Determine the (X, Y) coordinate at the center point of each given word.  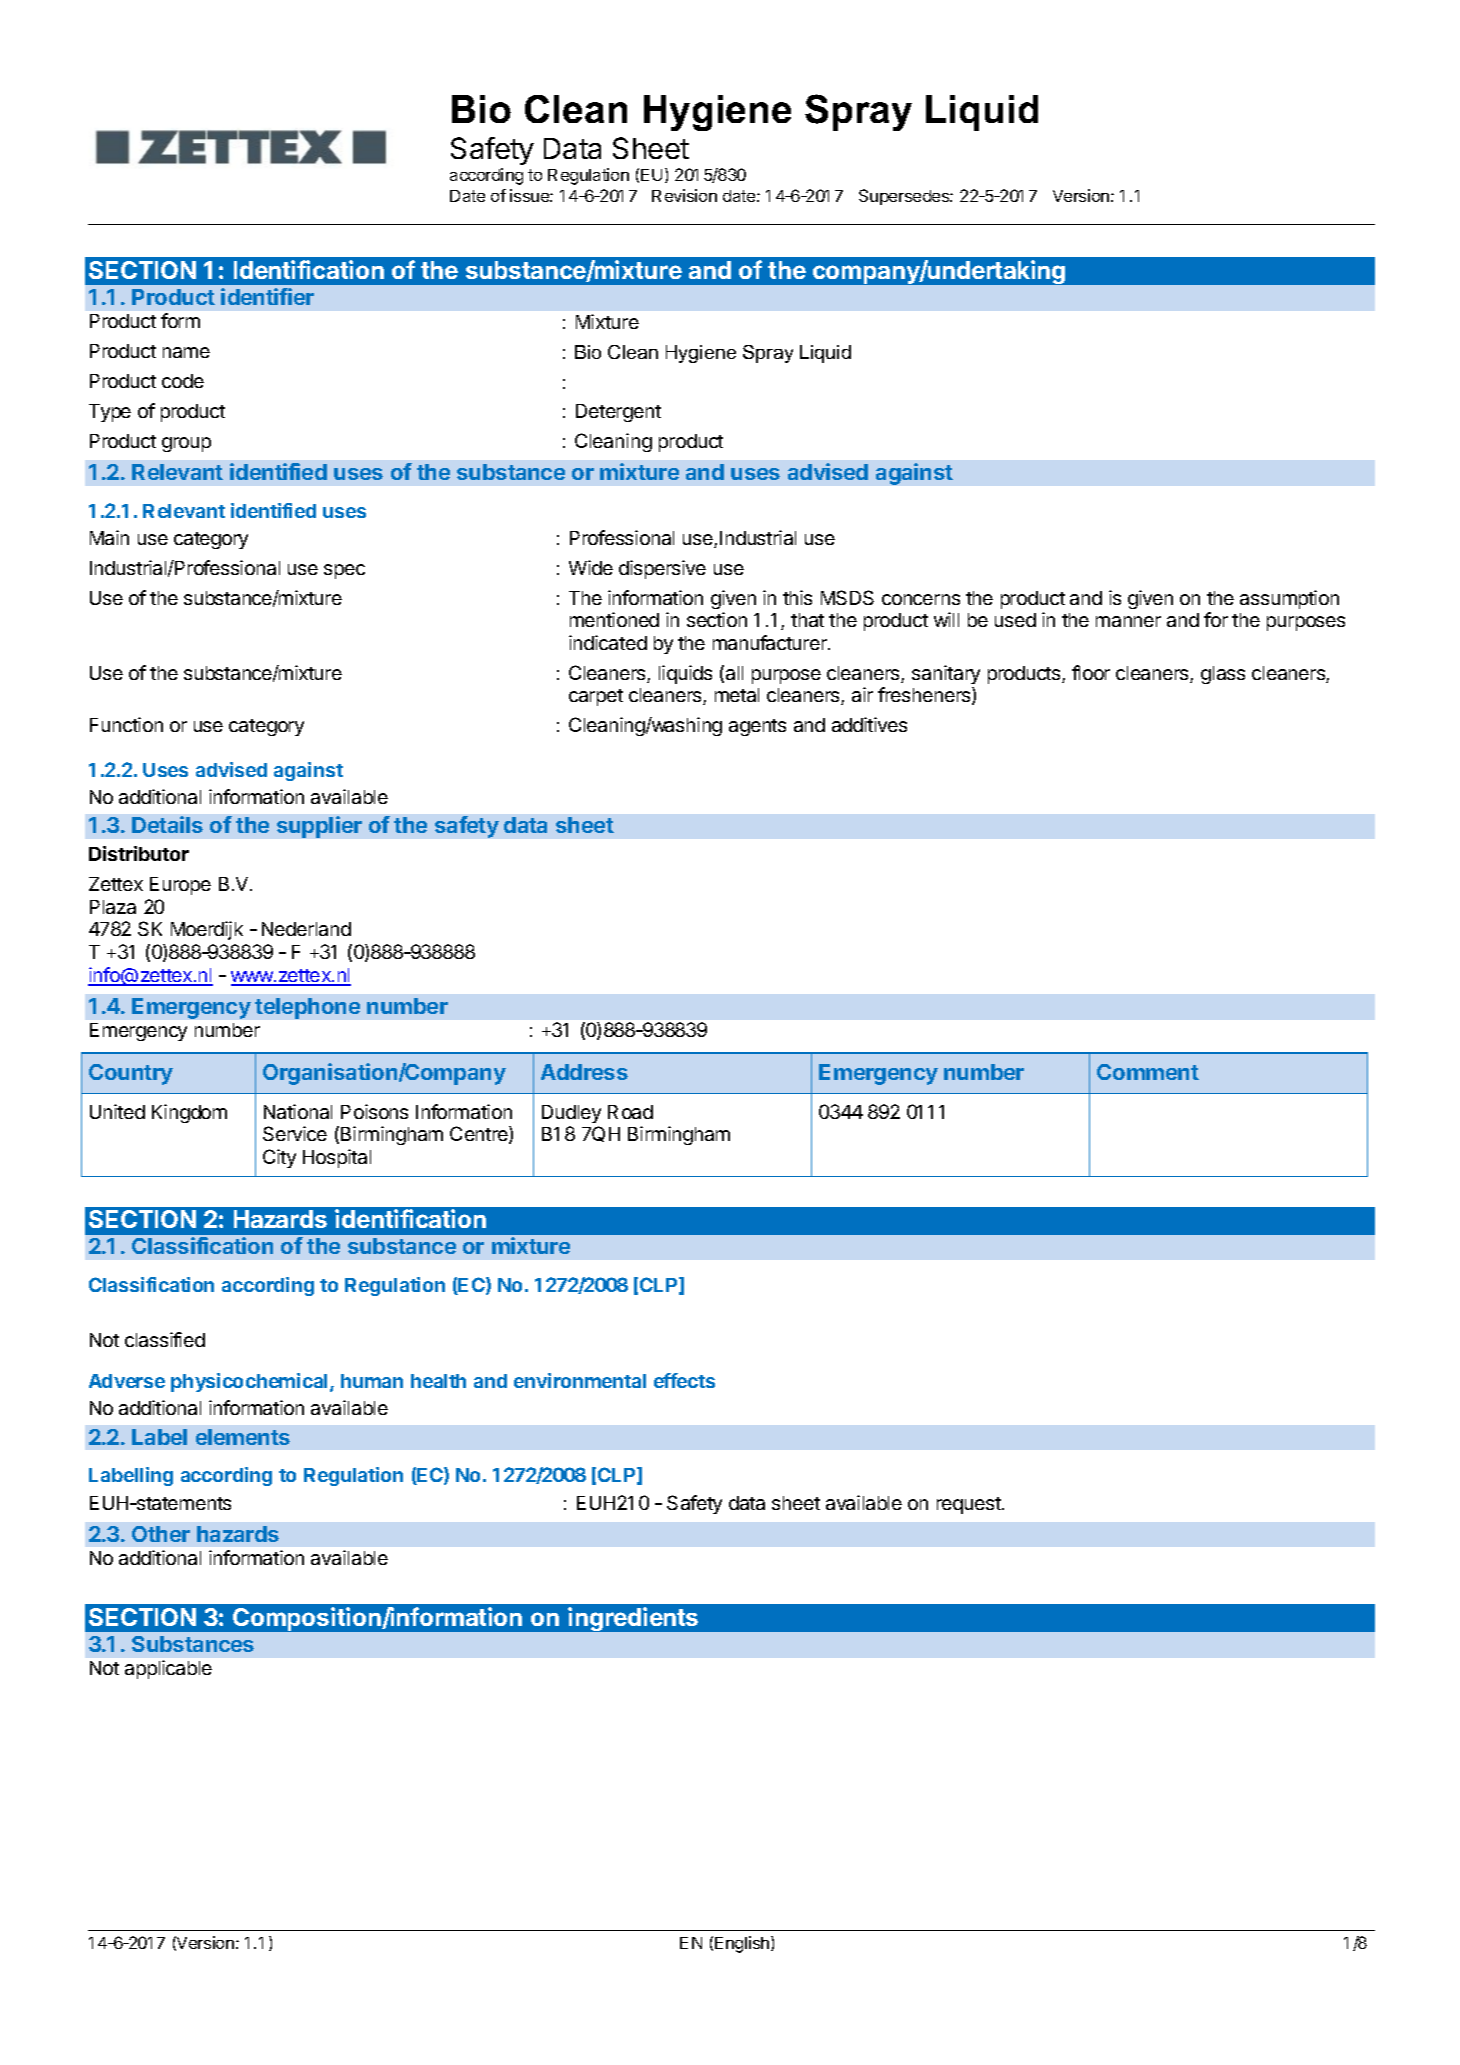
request (970, 1505)
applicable (168, 1669)
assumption (1289, 599)
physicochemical (249, 1382)
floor (1091, 672)
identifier (267, 296)
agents (757, 727)
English (743, 1944)
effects (684, 1380)
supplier (319, 827)
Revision (684, 195)
